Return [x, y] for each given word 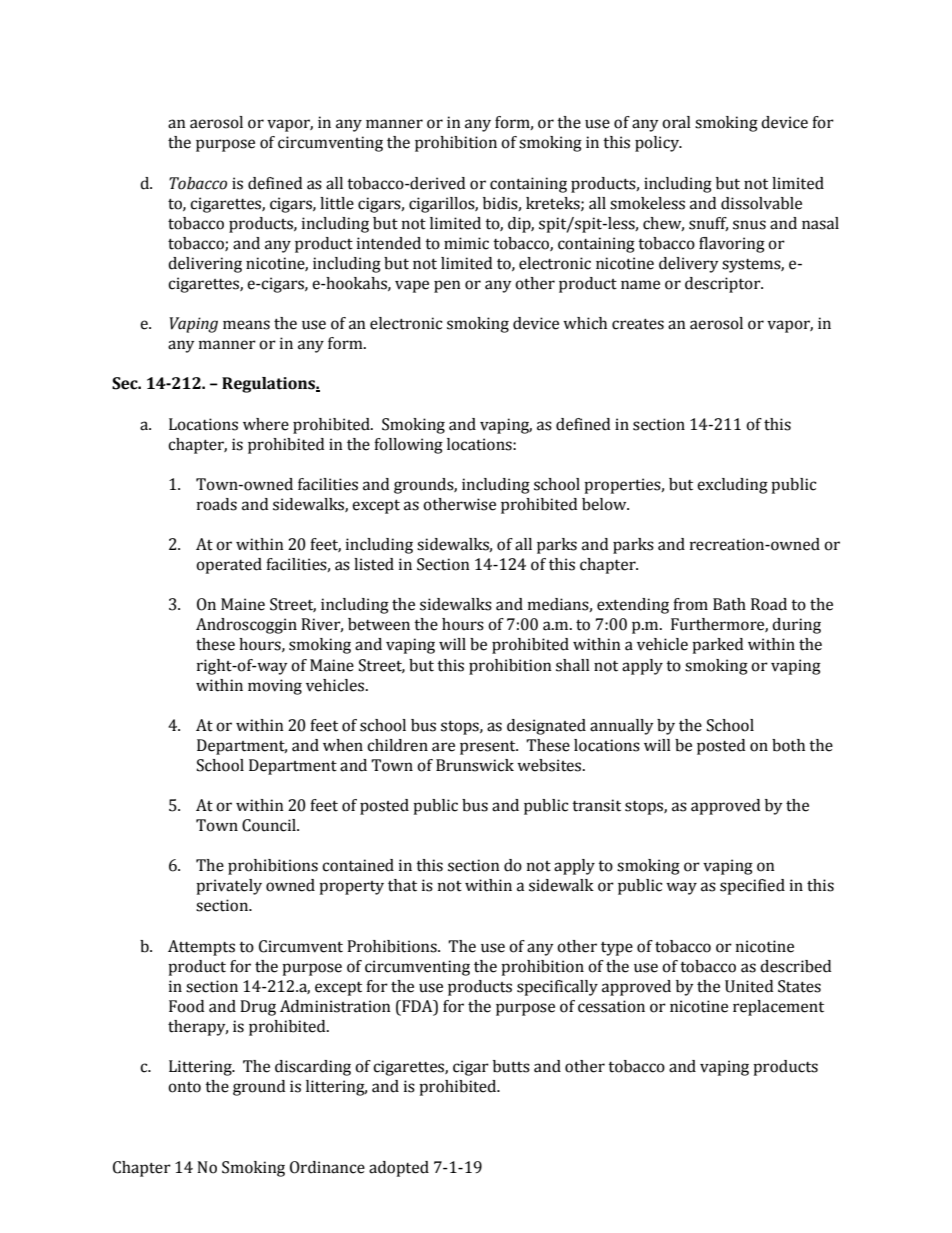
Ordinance [327, 1167]
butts [511, 1066]
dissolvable [761, 203]
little [337, 203]
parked [717, 646]
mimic [466, 243]
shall [573, 665]
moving [275, 687]
